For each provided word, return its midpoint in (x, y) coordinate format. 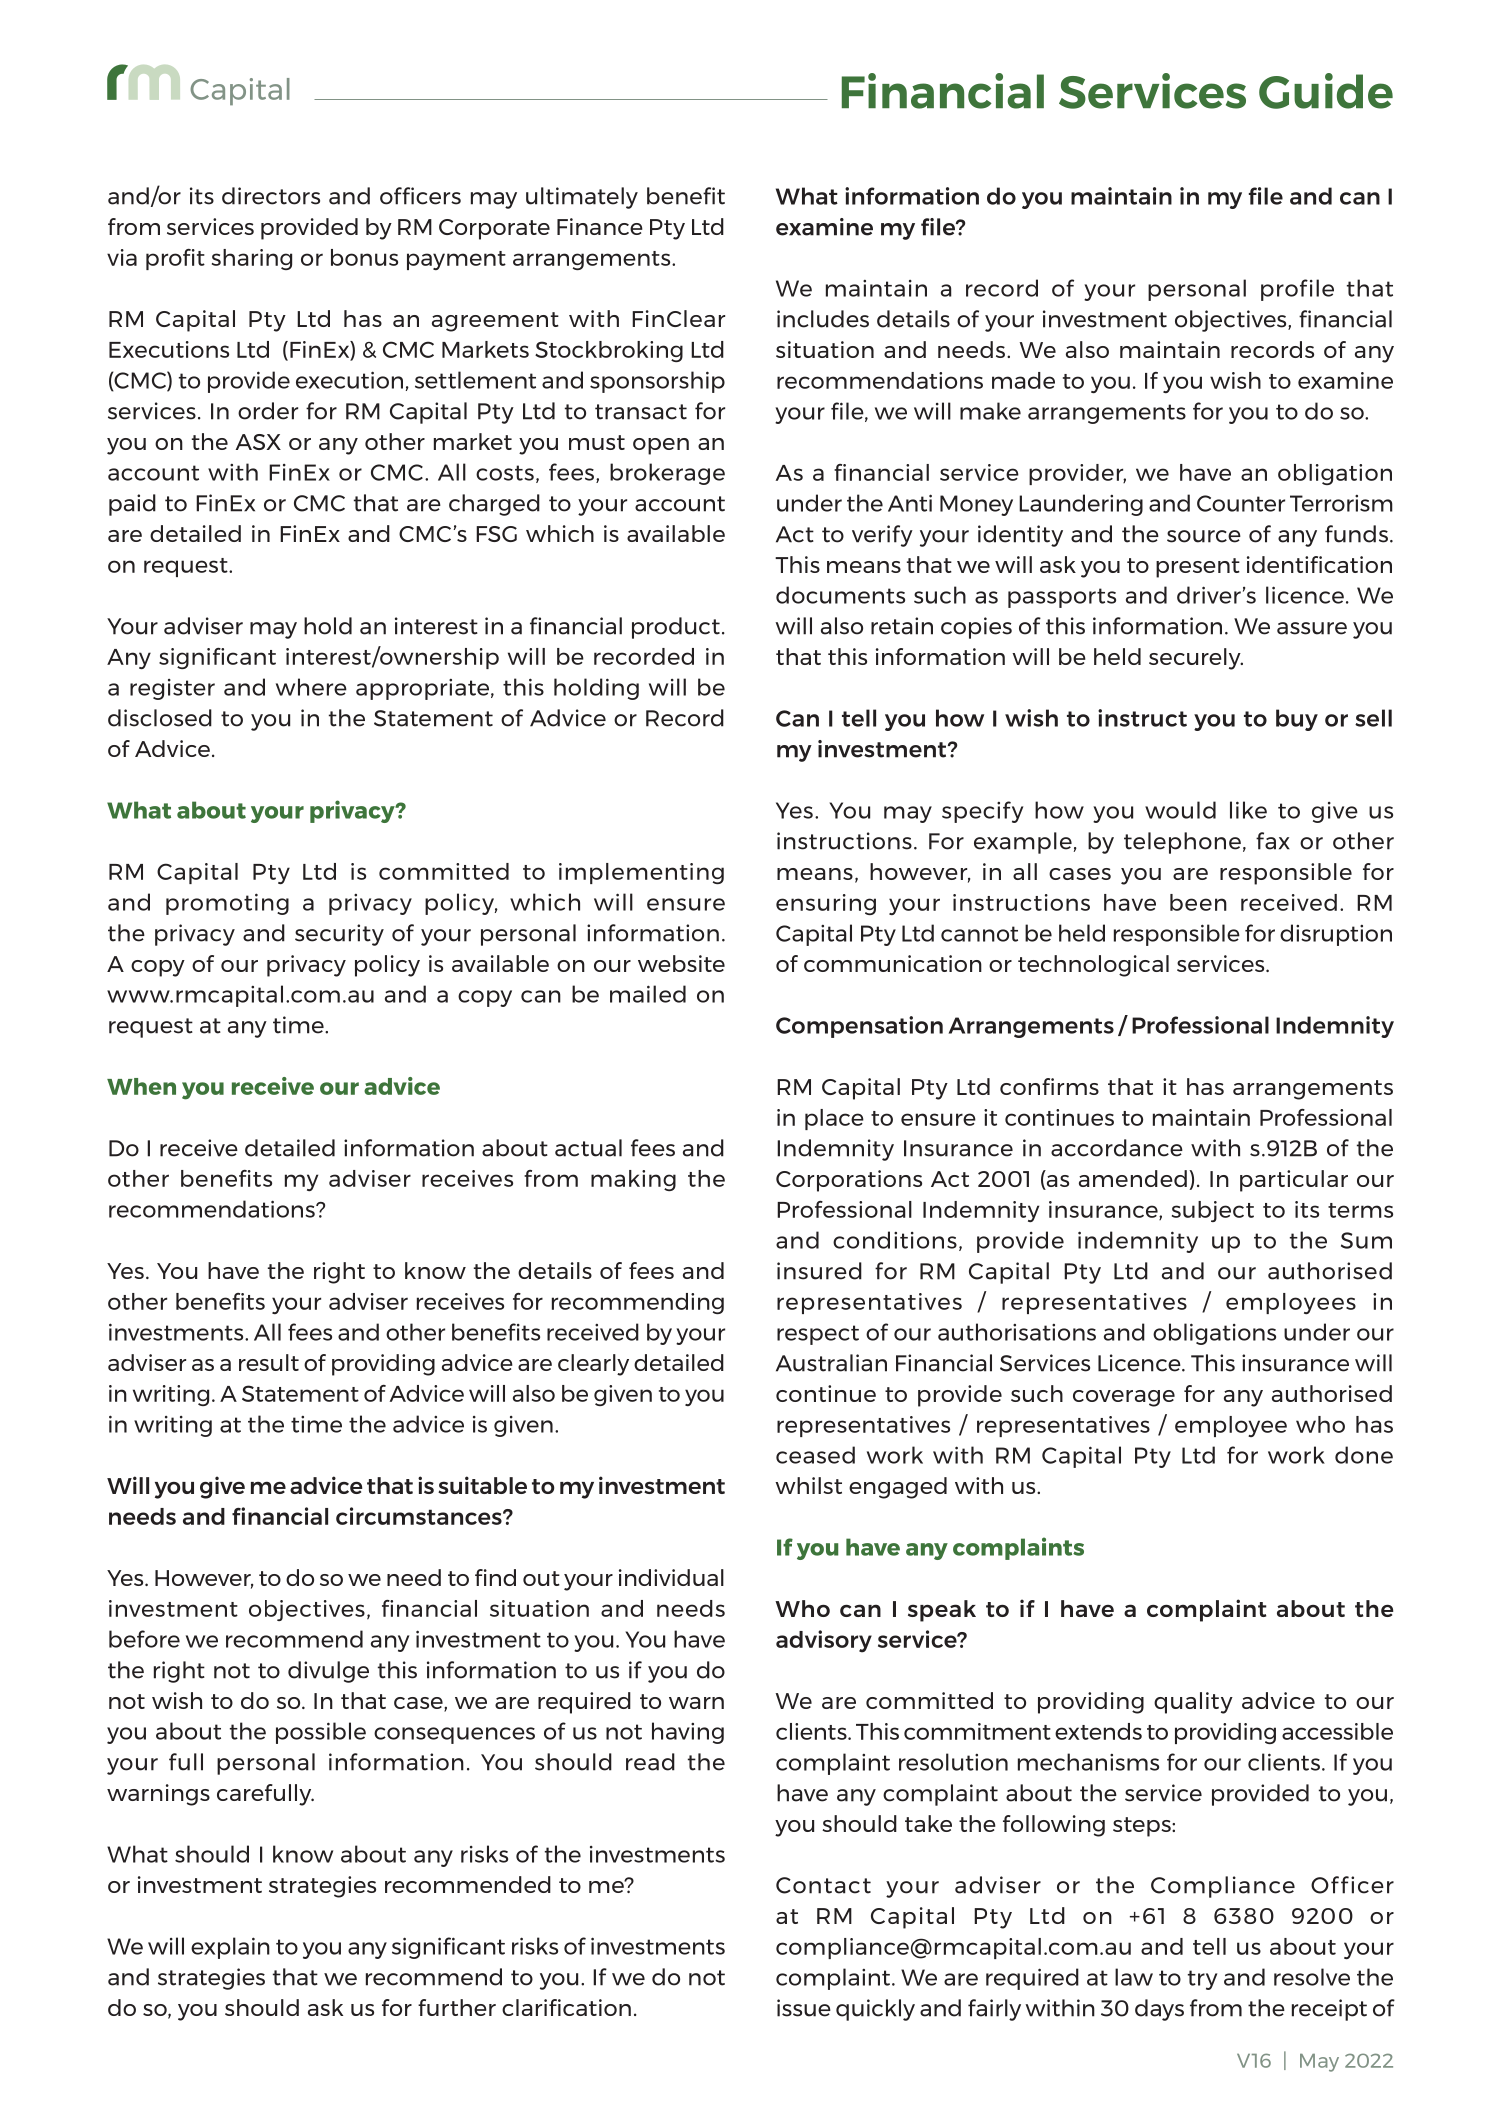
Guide (1326, 91)
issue (804, 2008)
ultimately (582, 198)
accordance (1117, 1148)
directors (271, 196)
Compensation (859, 1027)
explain (230, 1948)
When (141, 1086)
